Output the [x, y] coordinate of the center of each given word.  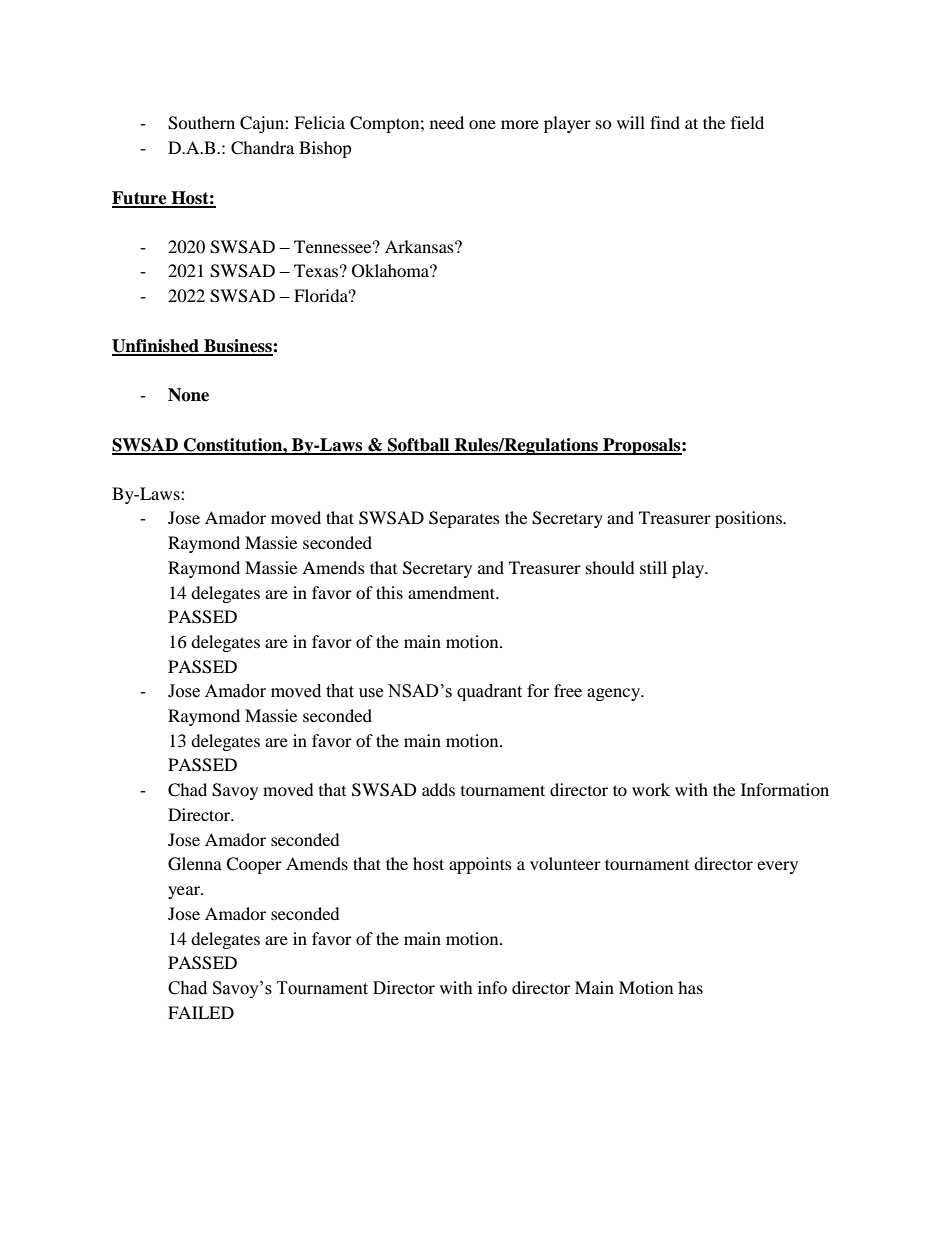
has [690, 987]
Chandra [262, 148]
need [447, 122]
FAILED [201, 1012]
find [665, 122]
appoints [480, 865]
